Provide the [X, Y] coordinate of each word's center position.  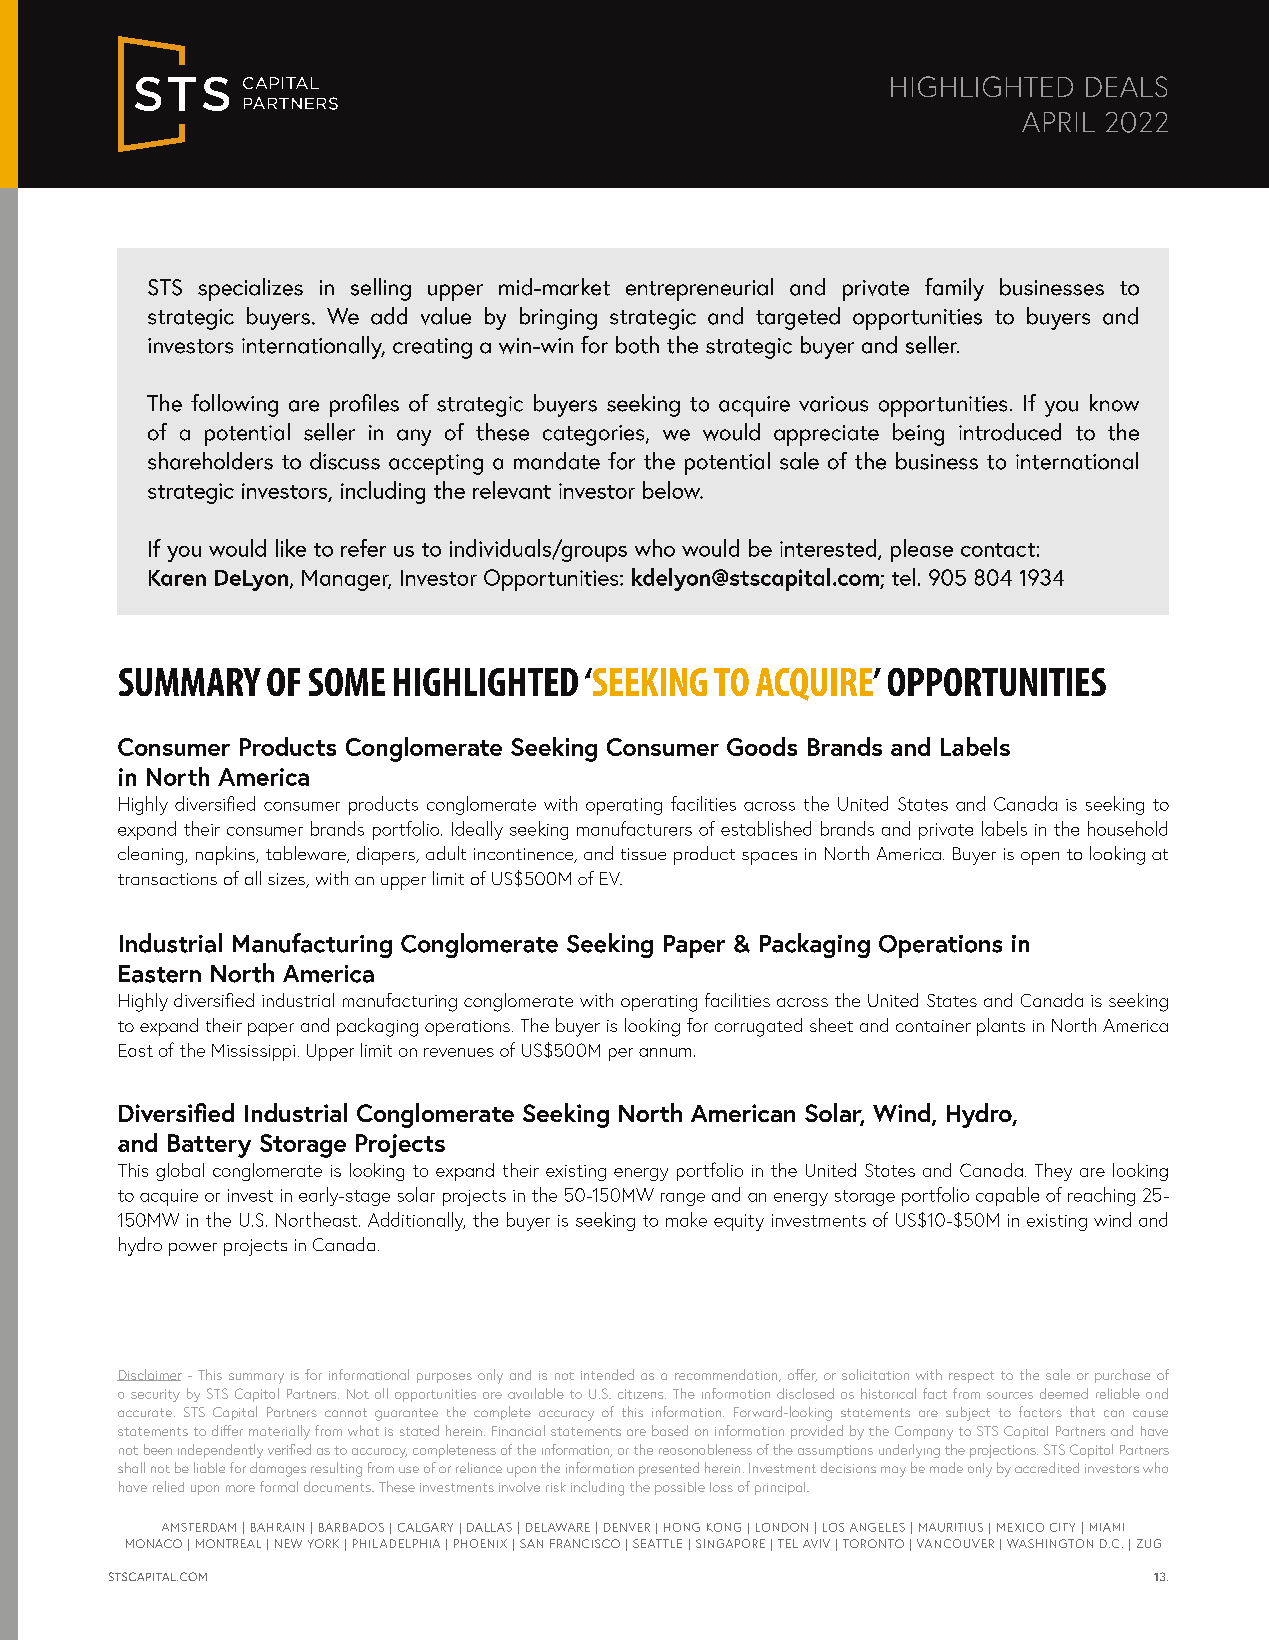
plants [1001, 1027]
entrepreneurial [699, 289]
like [291, 548]
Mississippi [253, 1052]
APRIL [1058, 122]
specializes [250, 289]
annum [665, 1052]
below [673, 490]
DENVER [627, 1527]
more [240, 1488]
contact [998, 550]
